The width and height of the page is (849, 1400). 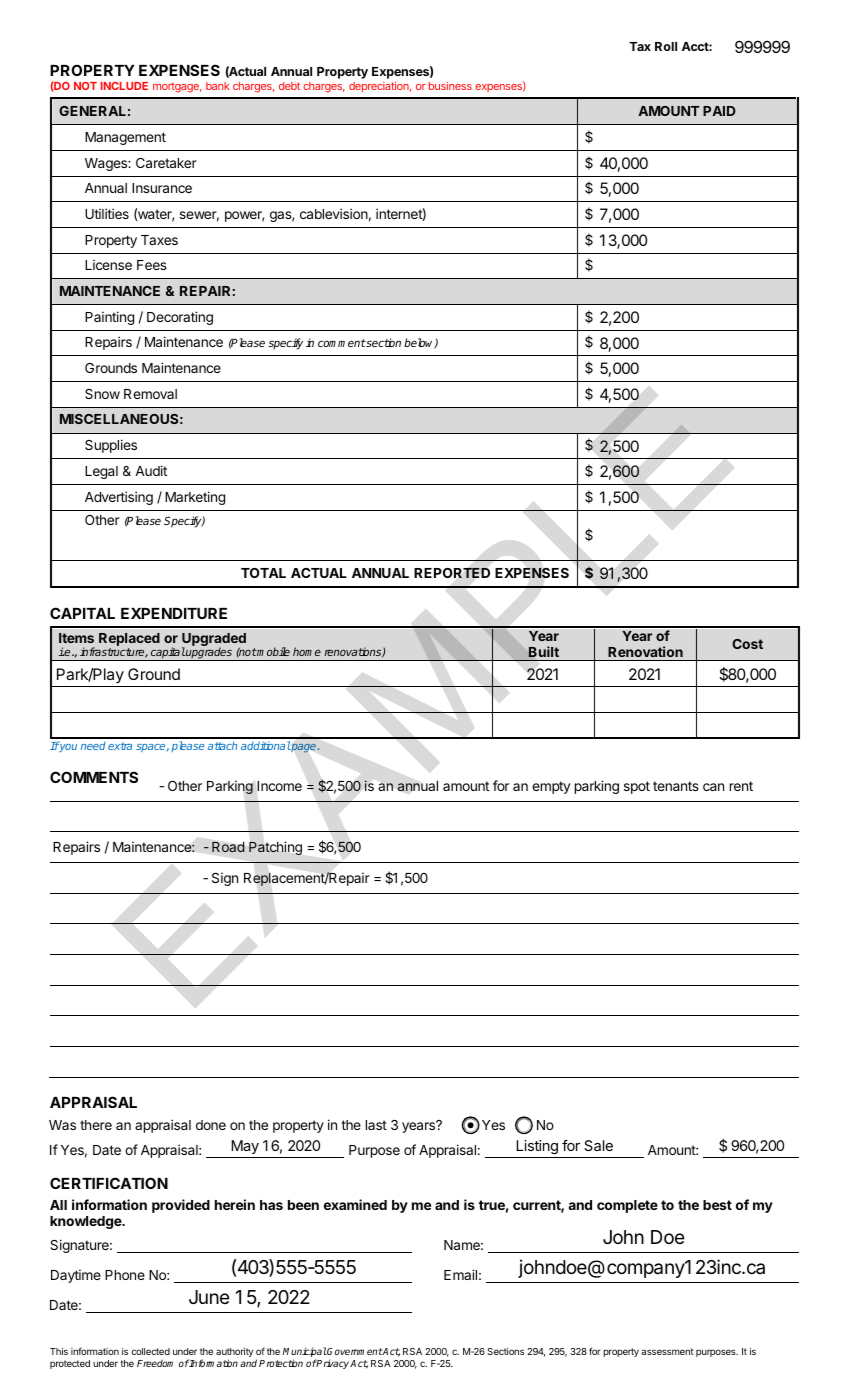 What do you see at coordinates (667, 1351) in the page?
I see `assessment` at bounding box center [667, 1351].
